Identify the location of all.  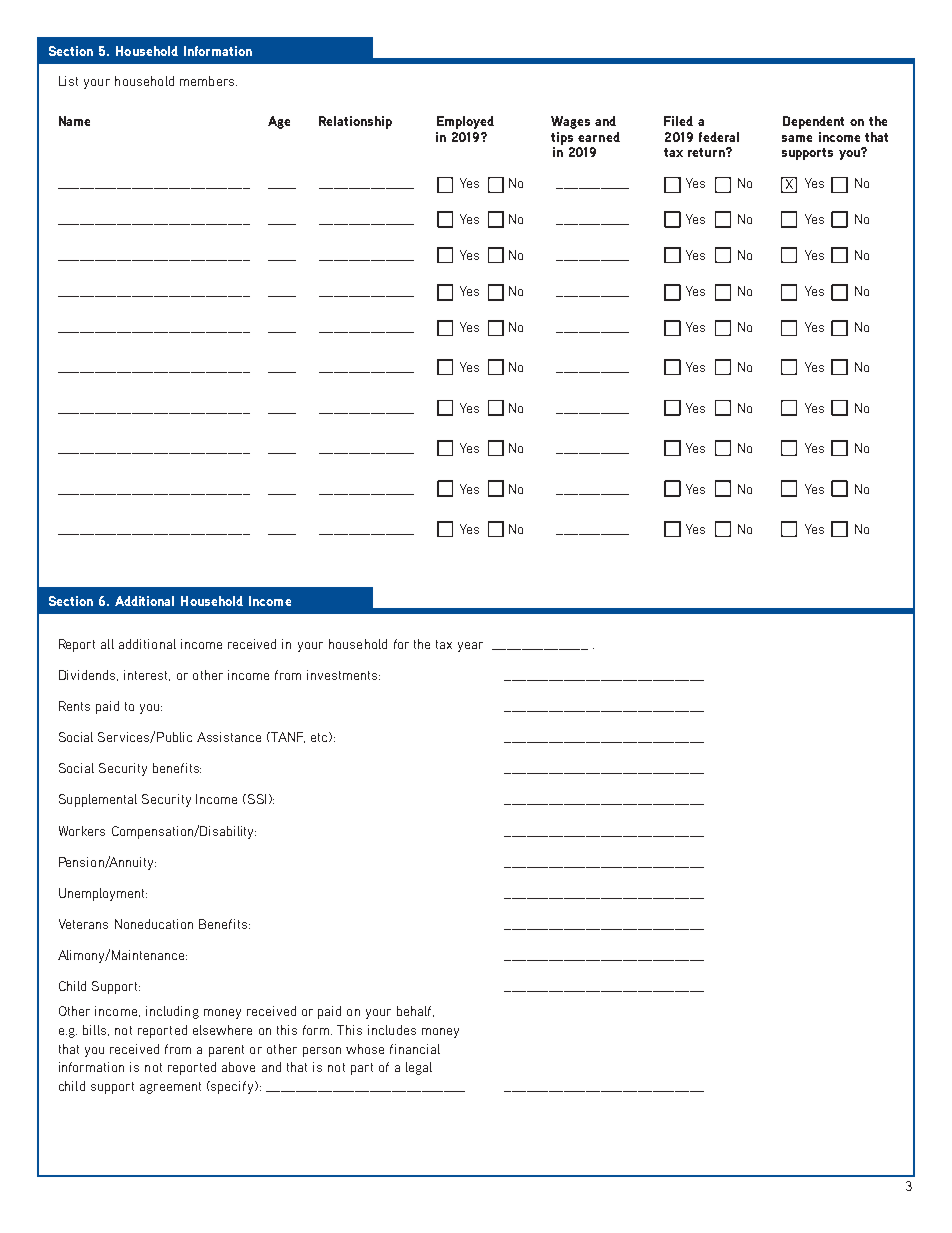
(107, 644).
